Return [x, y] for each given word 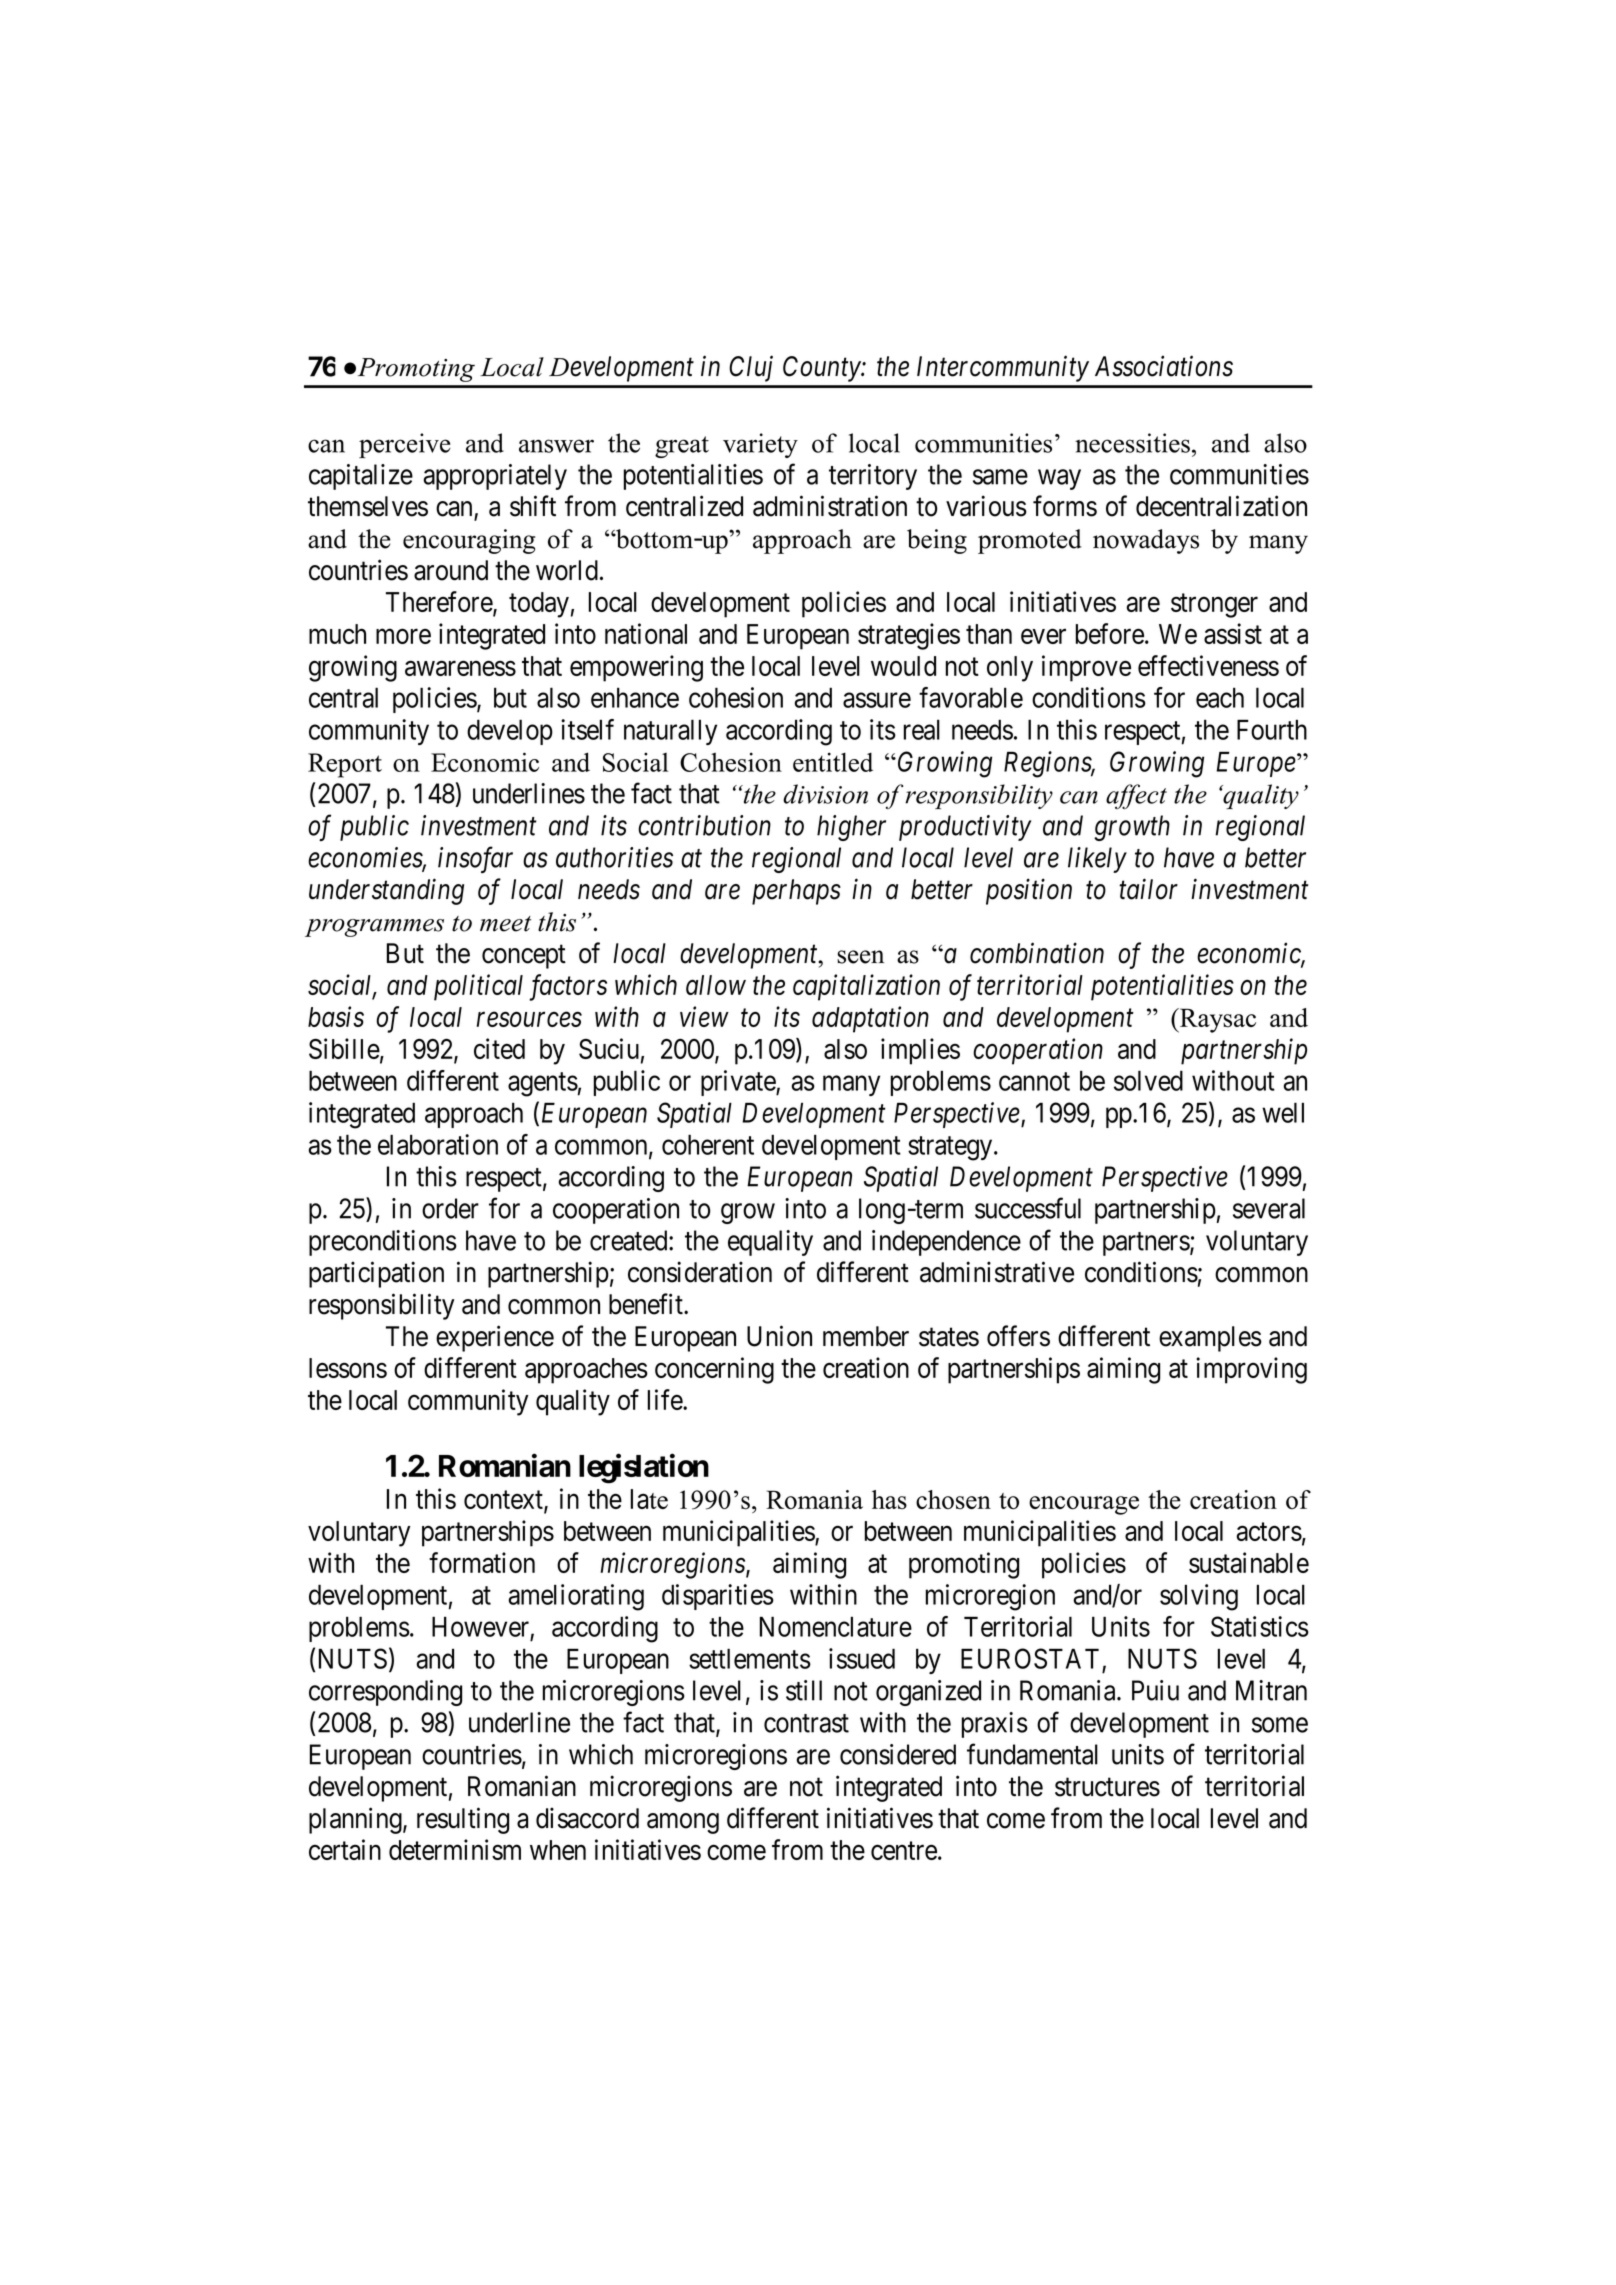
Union [779, 1336]
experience [495, 1338]
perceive [405, 445]
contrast [806, 1723]
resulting [463, 1820]
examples [1210, 1339]
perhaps [796, 892]
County [822, 369]
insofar [475, 860]
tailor [1148, 889]
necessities [1132, 443]
